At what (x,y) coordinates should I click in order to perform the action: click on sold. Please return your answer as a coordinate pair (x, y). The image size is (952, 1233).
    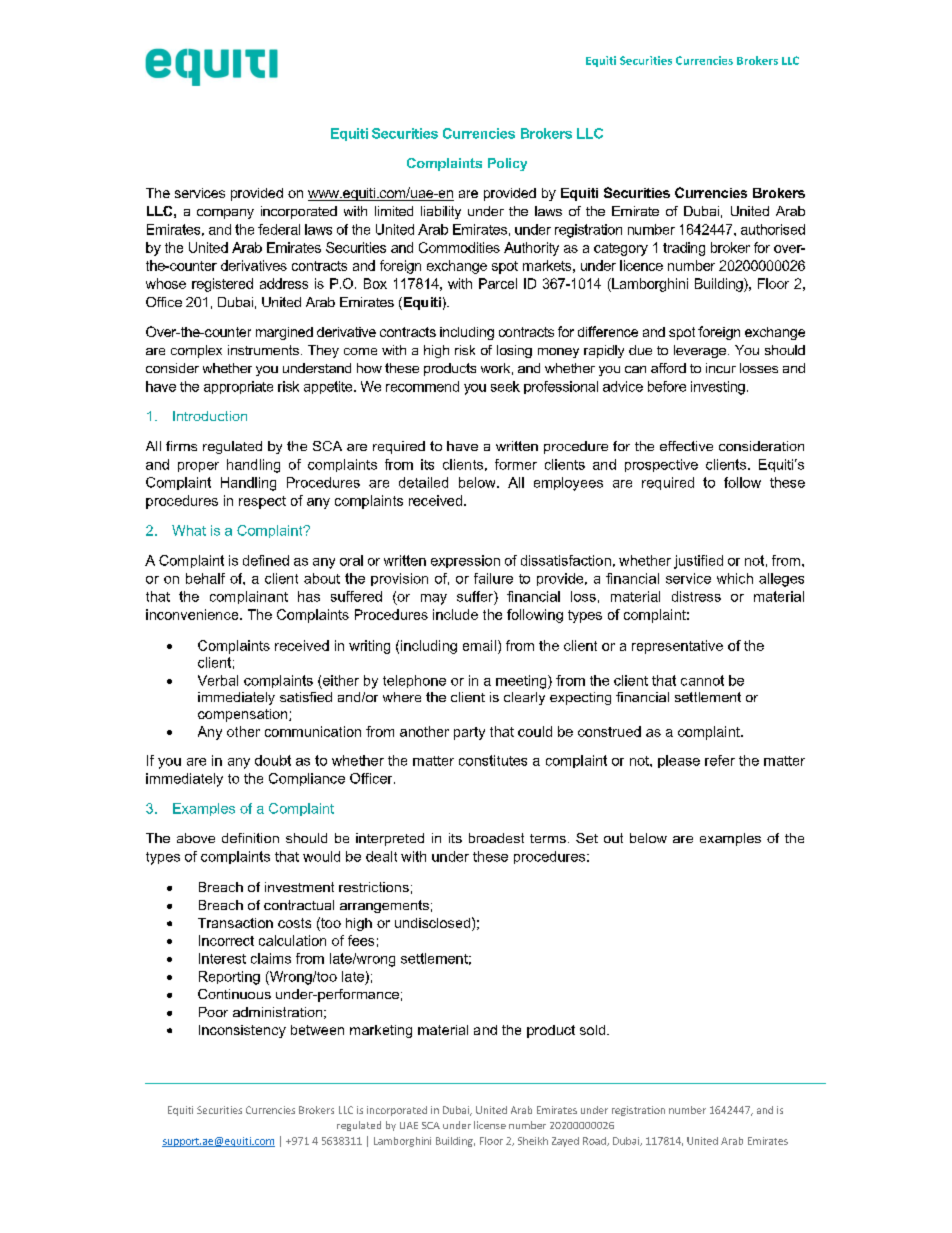
    Looking at the image, I should click on (592, 1030).
